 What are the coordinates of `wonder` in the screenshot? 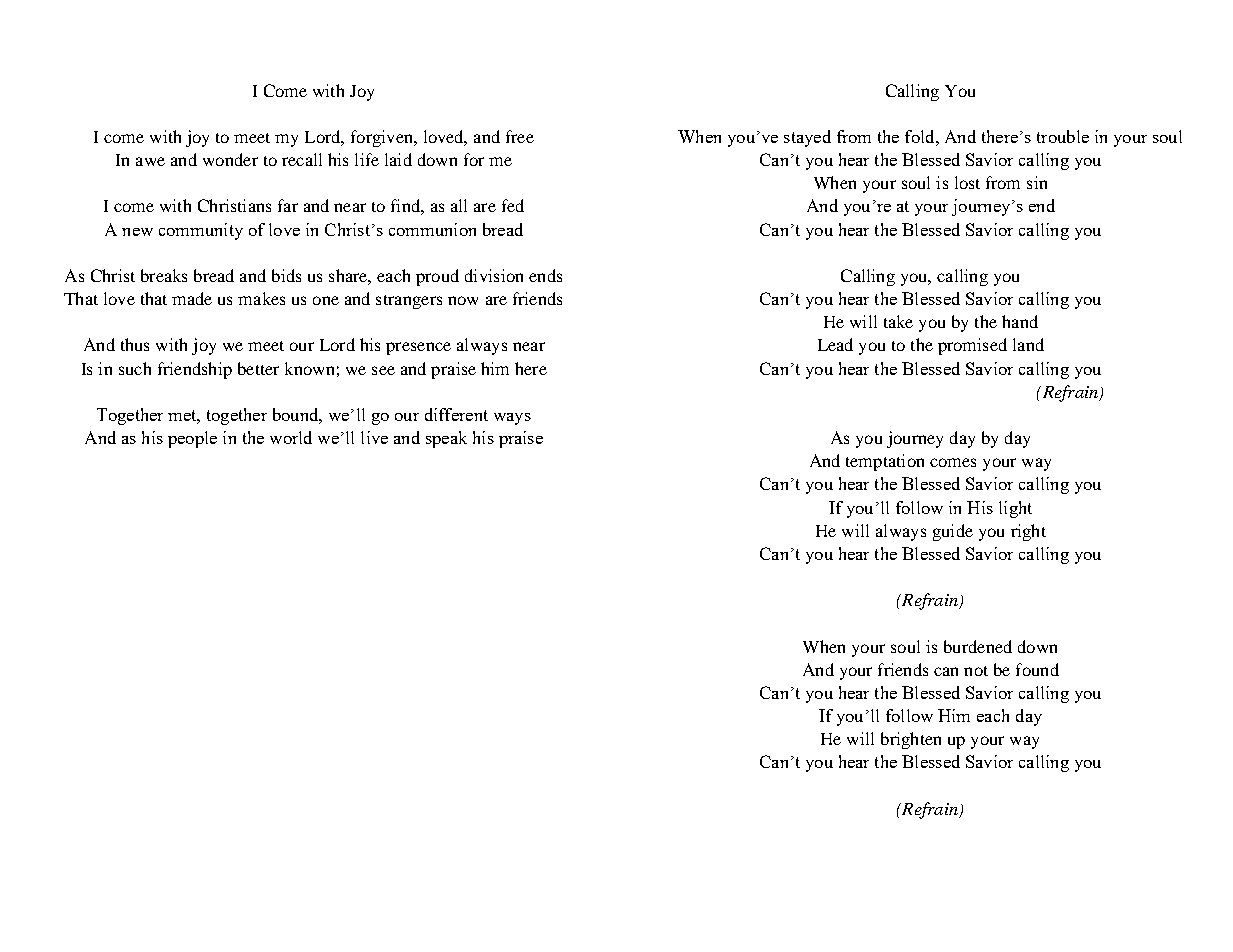 It's located at (230, 159).
